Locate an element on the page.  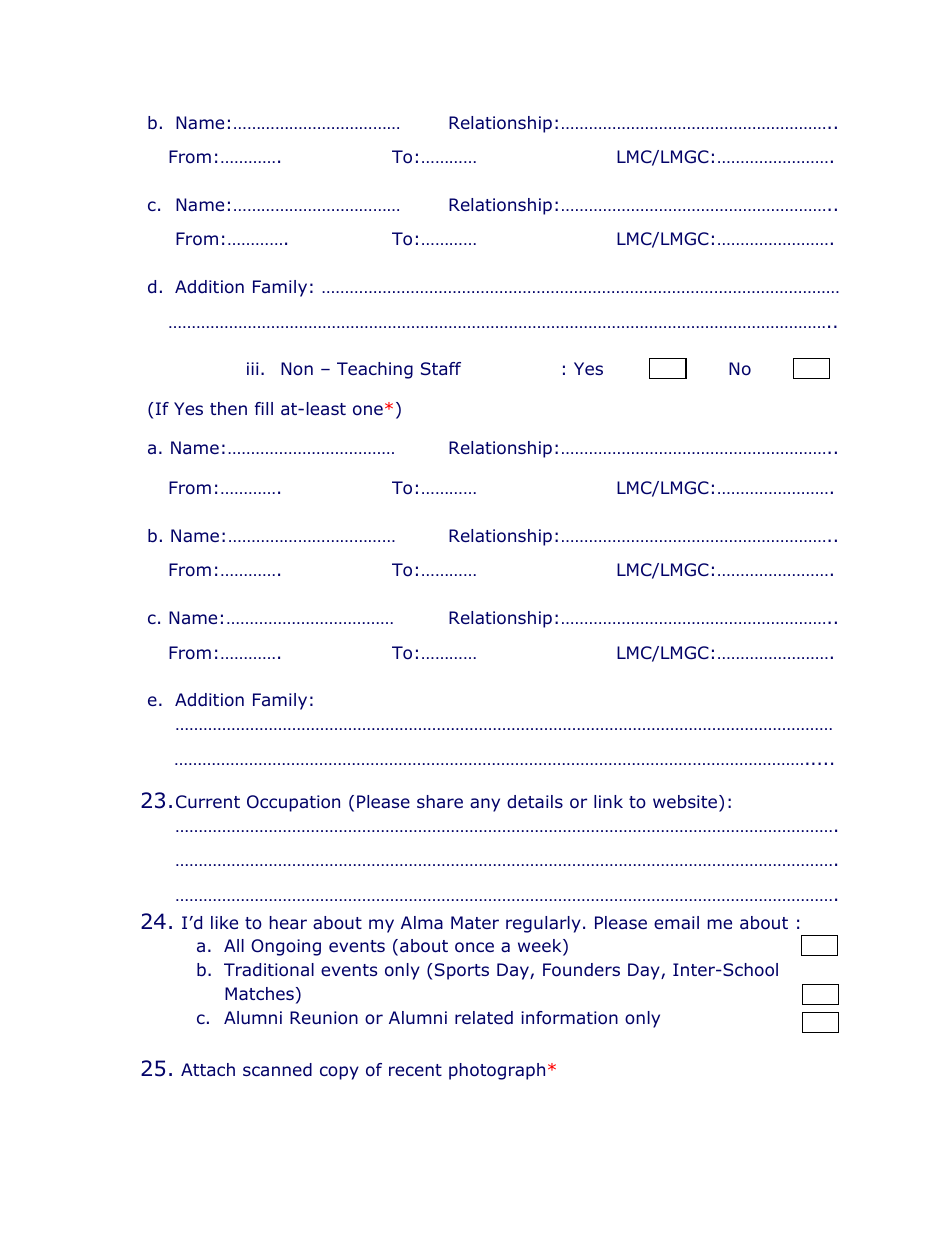
Teaching is located at coordinates (375, 370).
